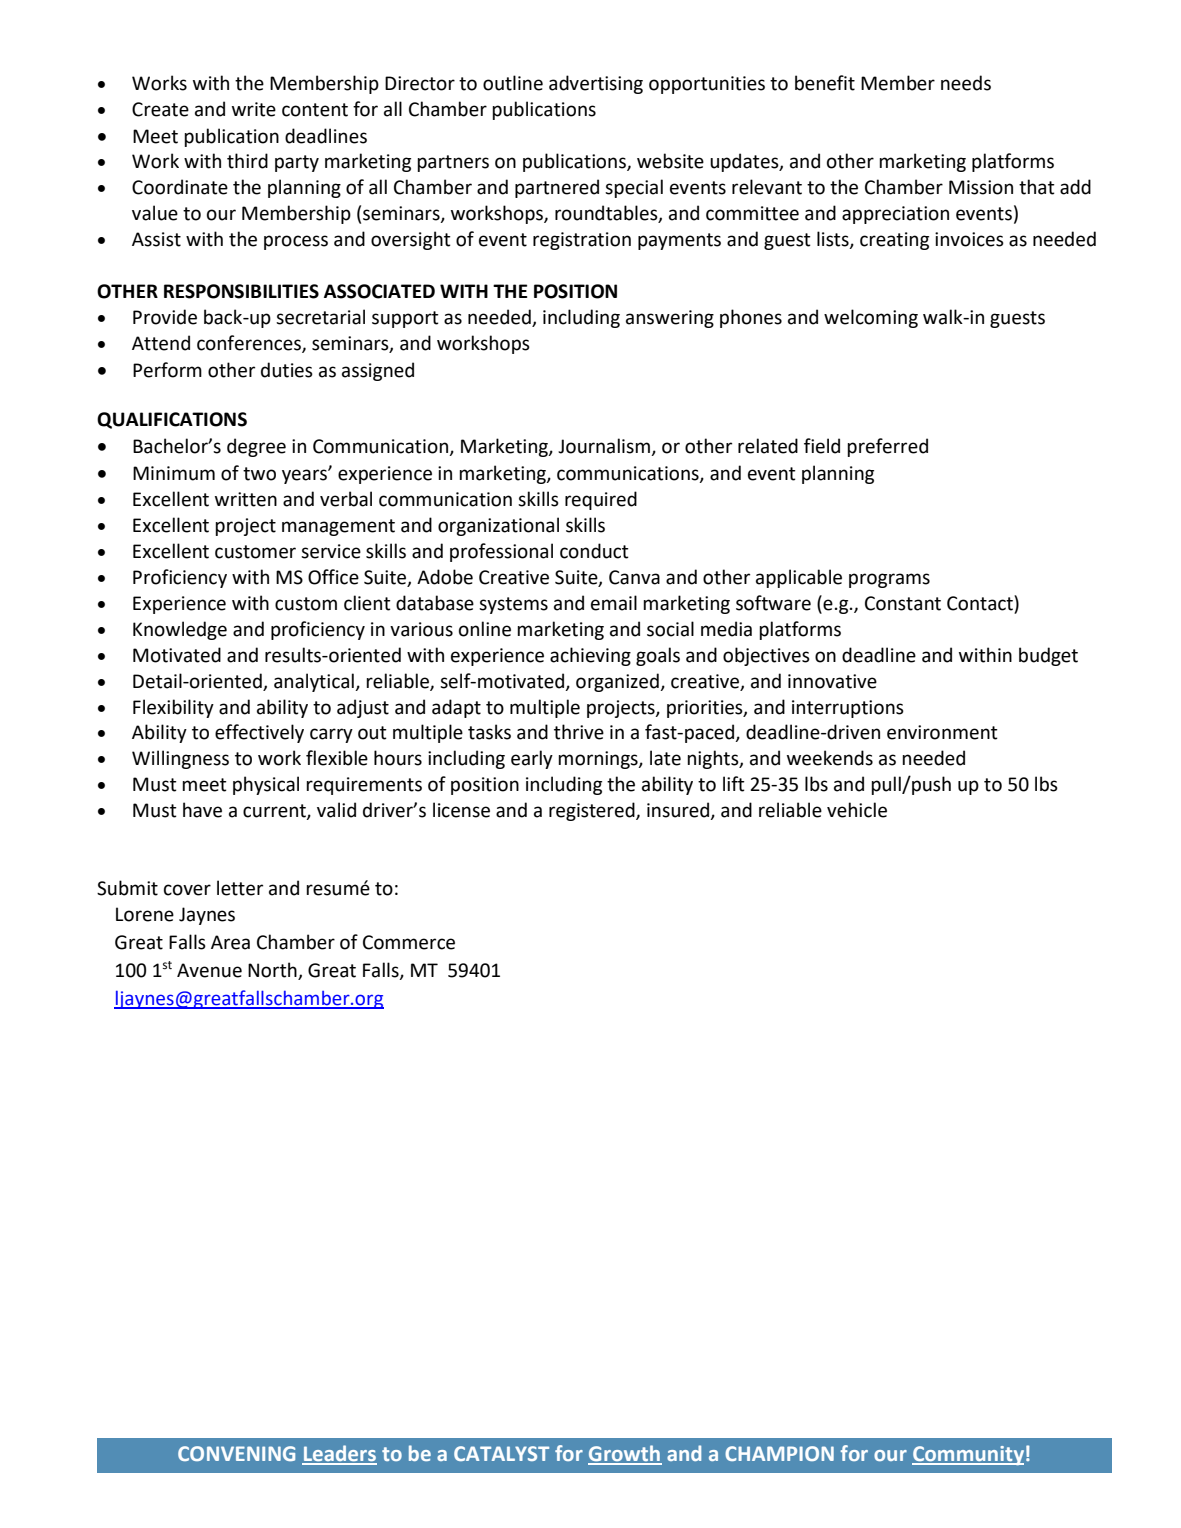 This screenshot has width=1181, height=1528. Describe the element at coordinates (596, 84) in the screenshot. I see `advertising` at that location.
